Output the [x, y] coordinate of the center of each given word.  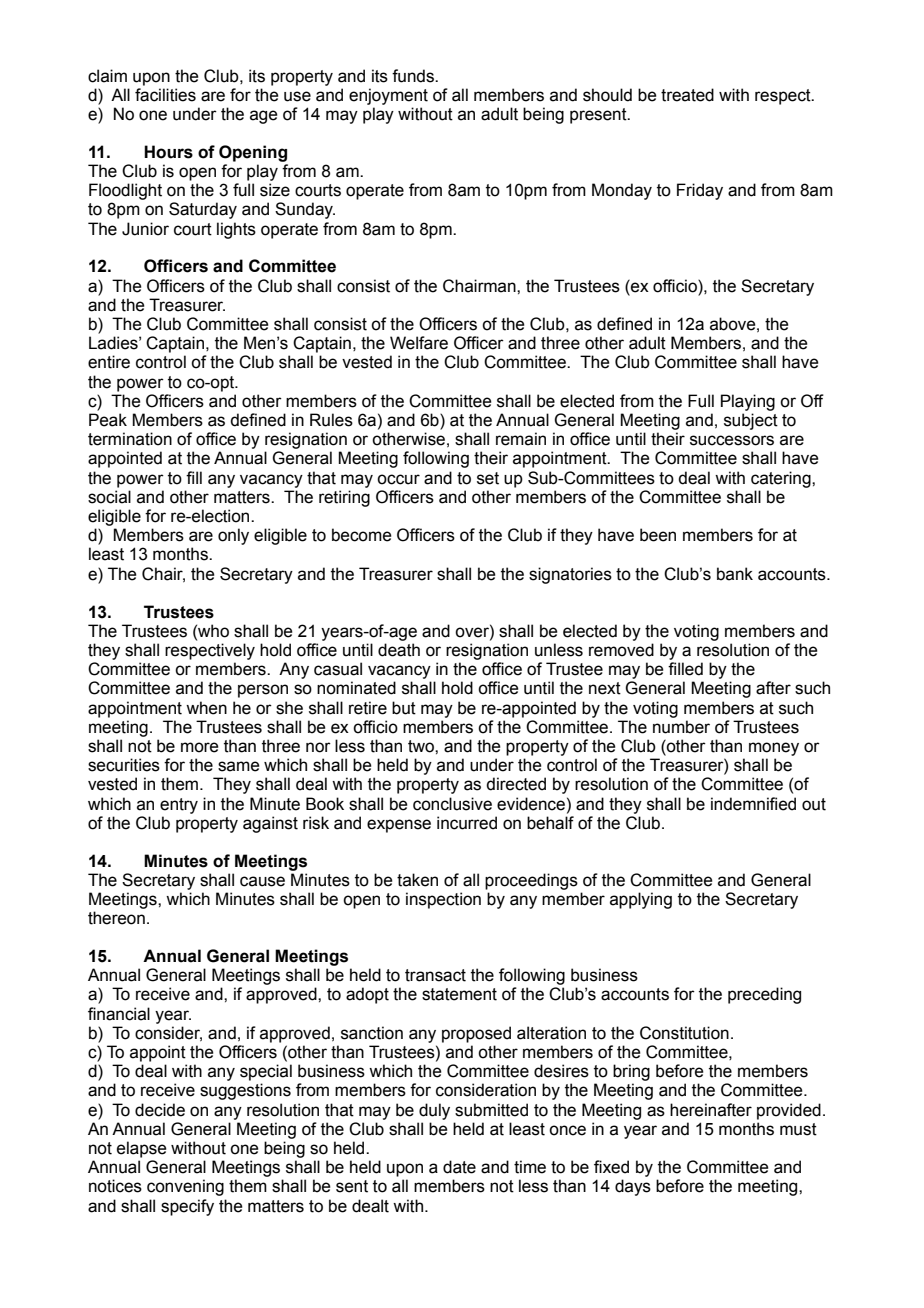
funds [414, 76]
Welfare [419, 343]
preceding [764, 995]
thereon [116, 918]
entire [109, 362]
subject [751, 421]
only [233, 536]
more [200, 747]
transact [435, 975]
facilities [165, 95]
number [681, 727]
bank [735, 574]
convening [185, 1187]
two [422, 746]
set [488, 478]
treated [687, 95]
